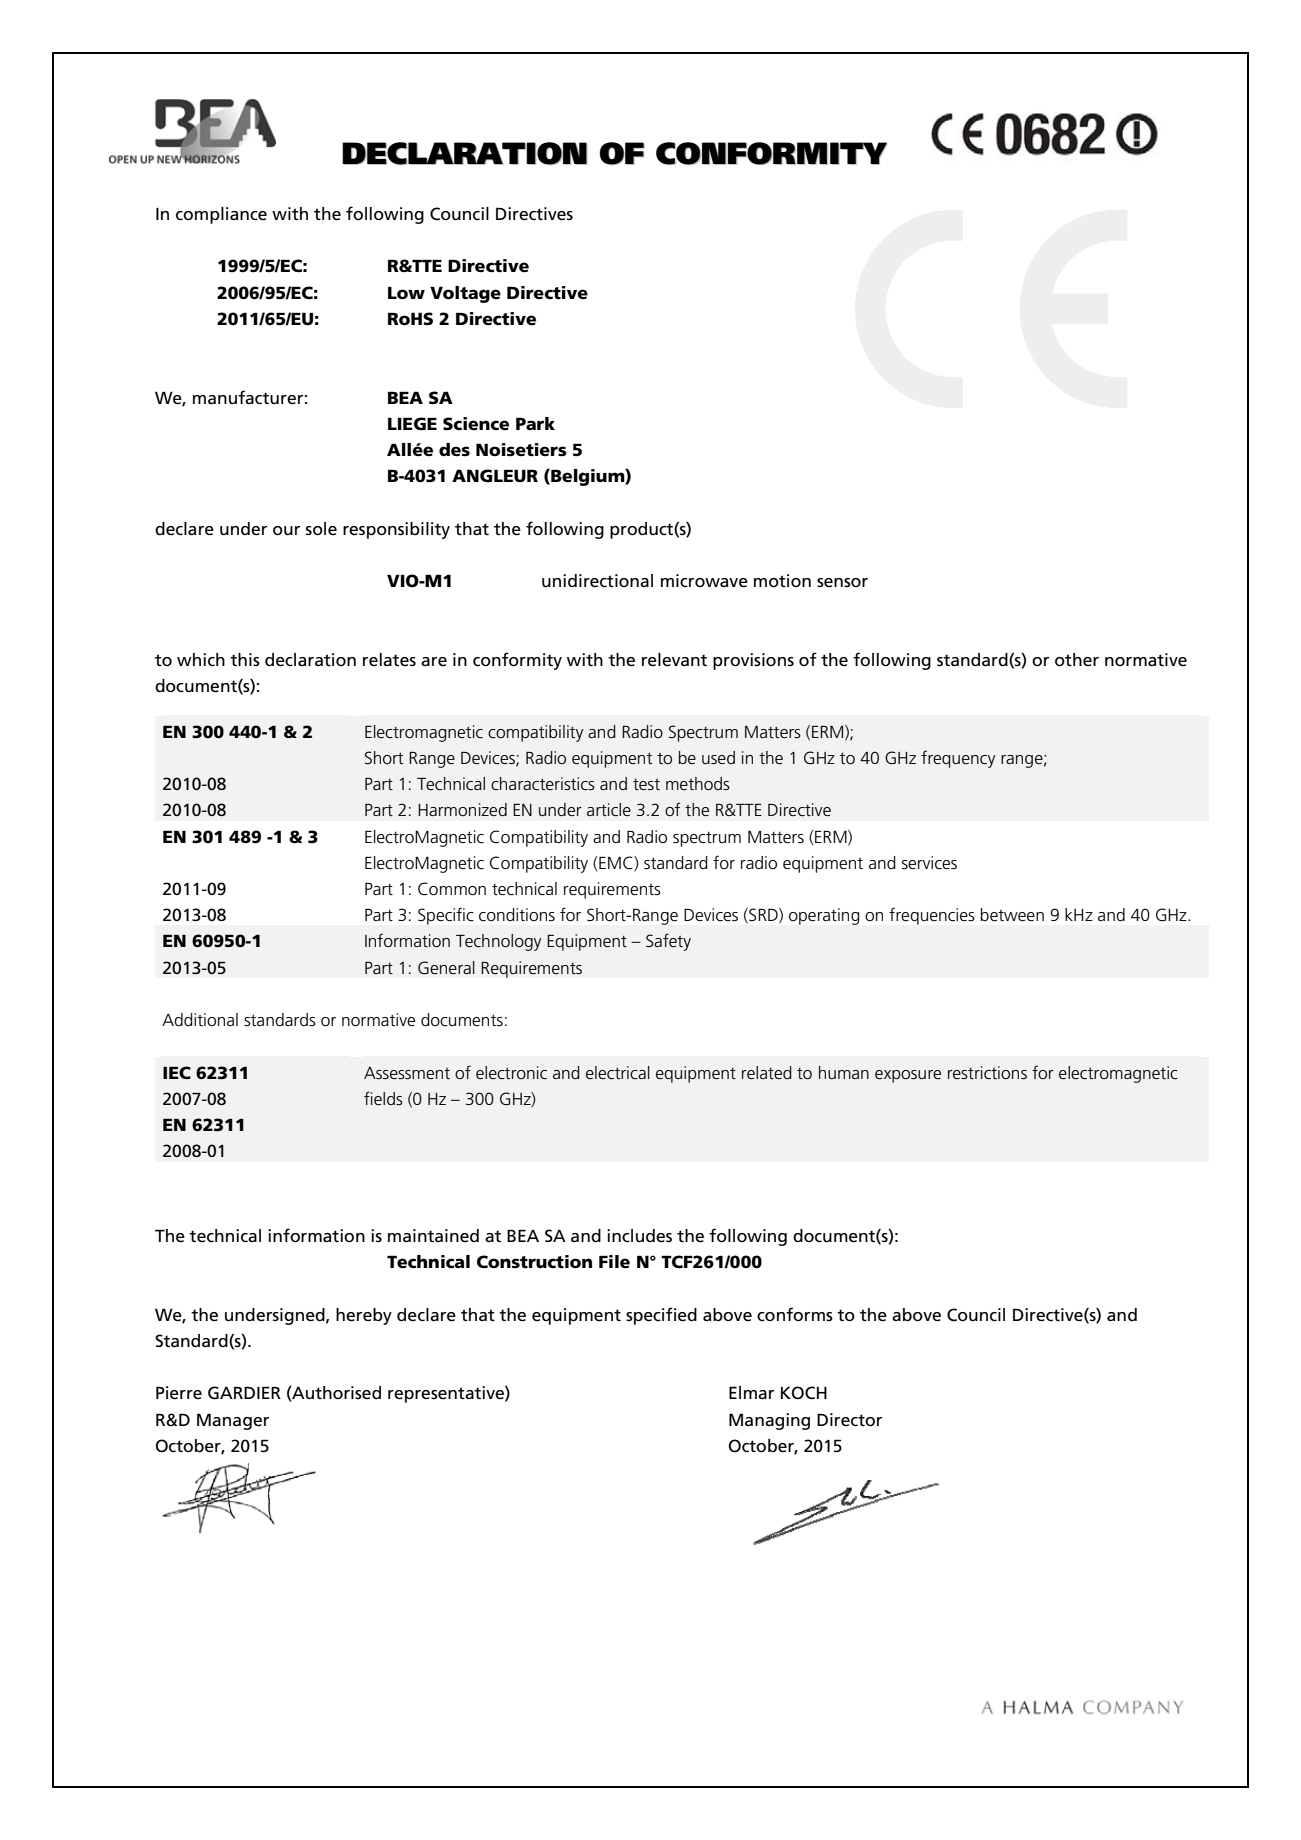  I want to click on Harmonized, so click(462, 809).
